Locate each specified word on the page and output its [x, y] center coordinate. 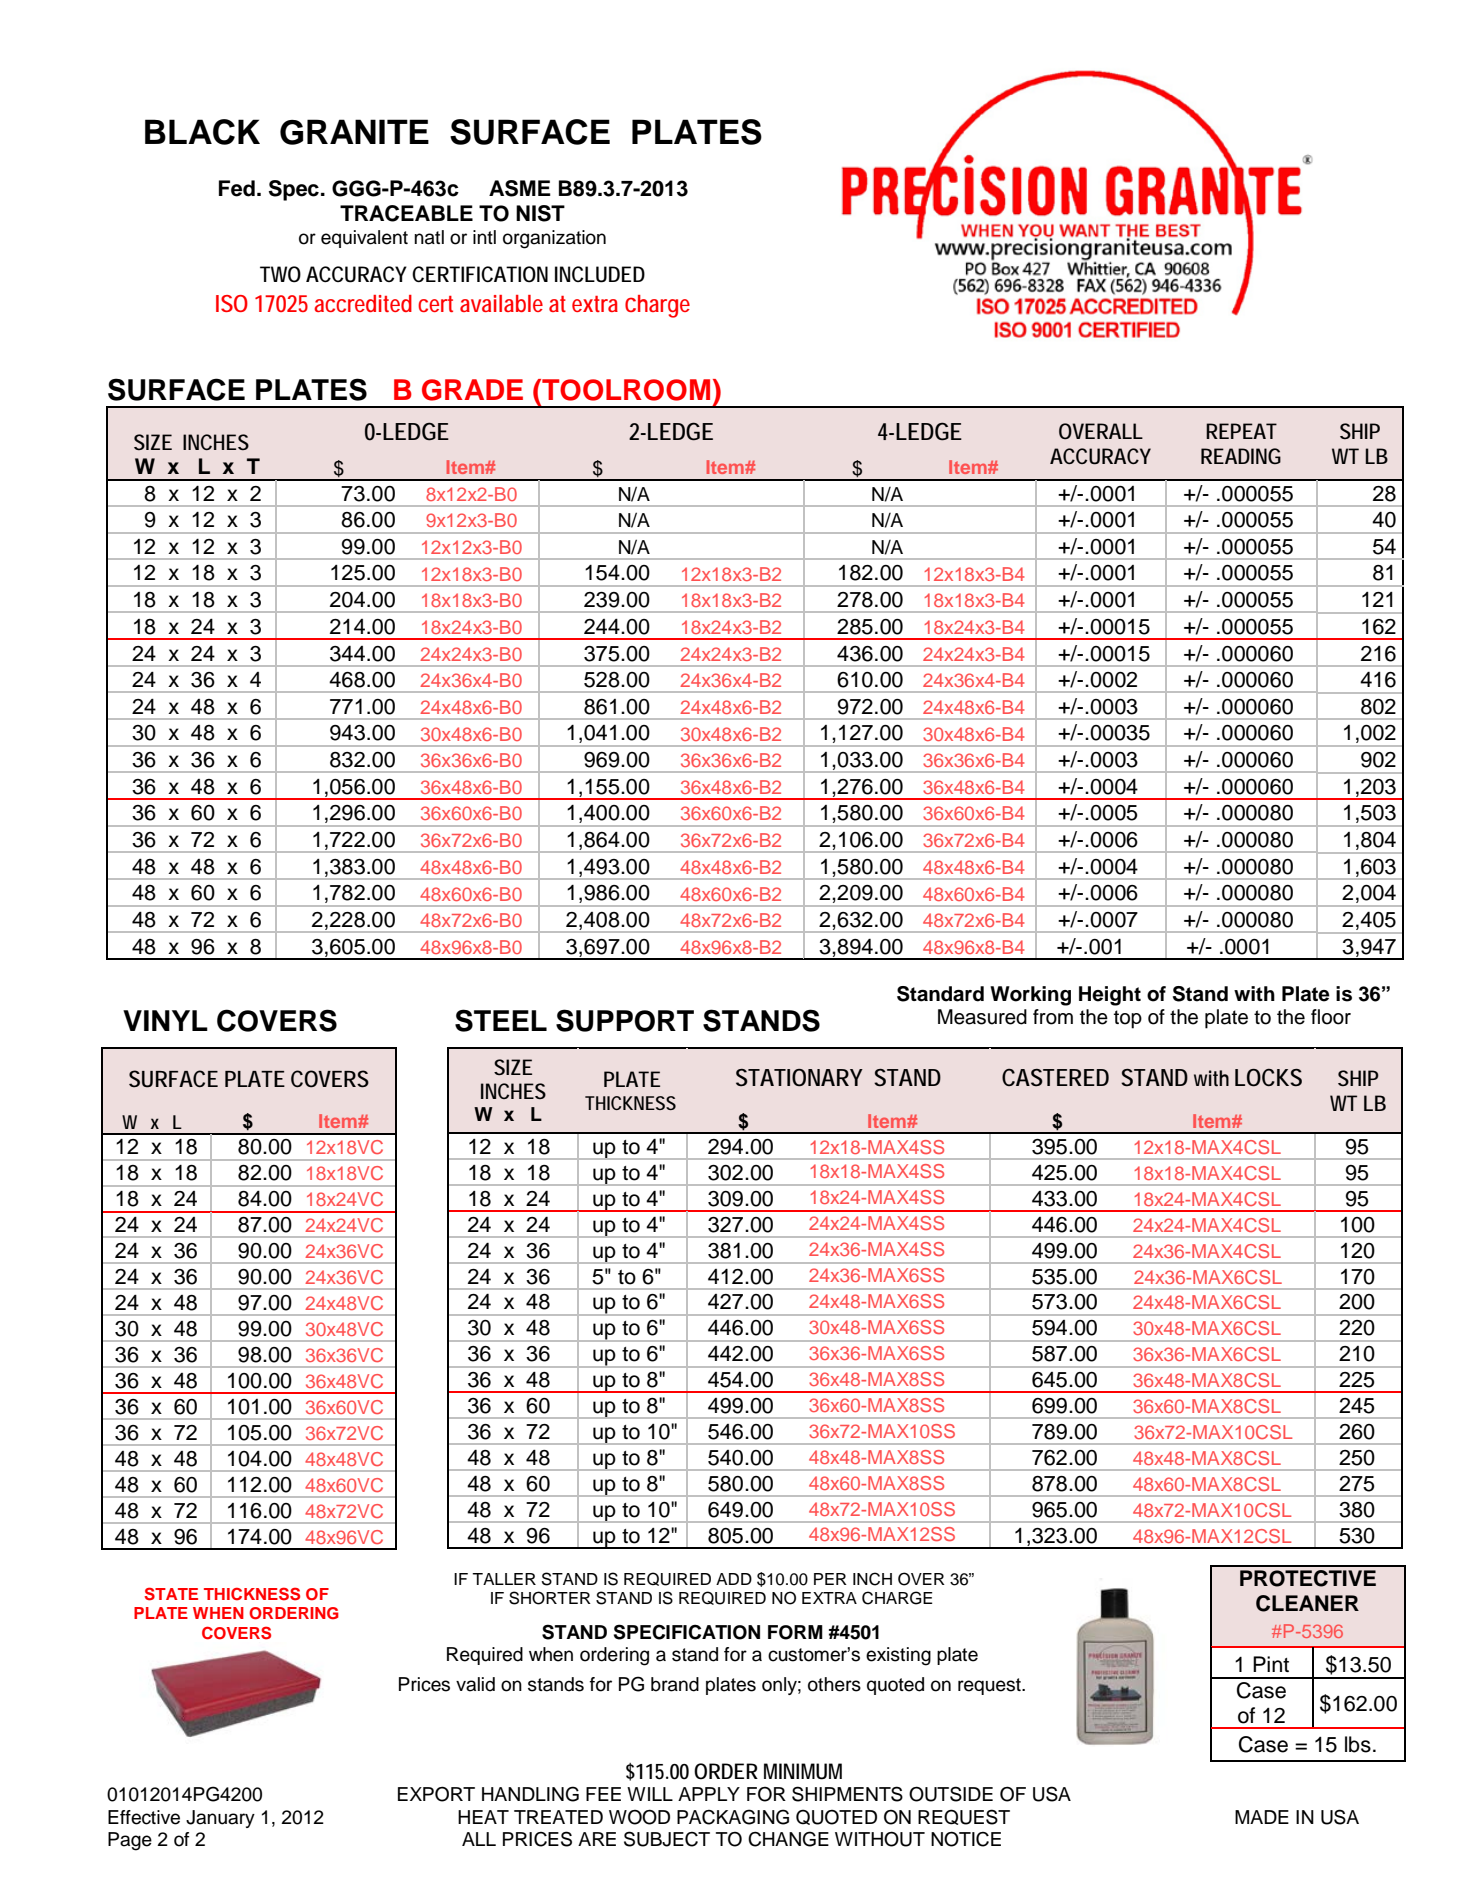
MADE [1262, 1817]
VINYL [165, 1020]
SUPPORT [625, 1020]
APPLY [709, 1794]
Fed [237, 188]
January [220, 1819]
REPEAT [1241, 431]
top [1128, 1019]
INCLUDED [600, 274]
